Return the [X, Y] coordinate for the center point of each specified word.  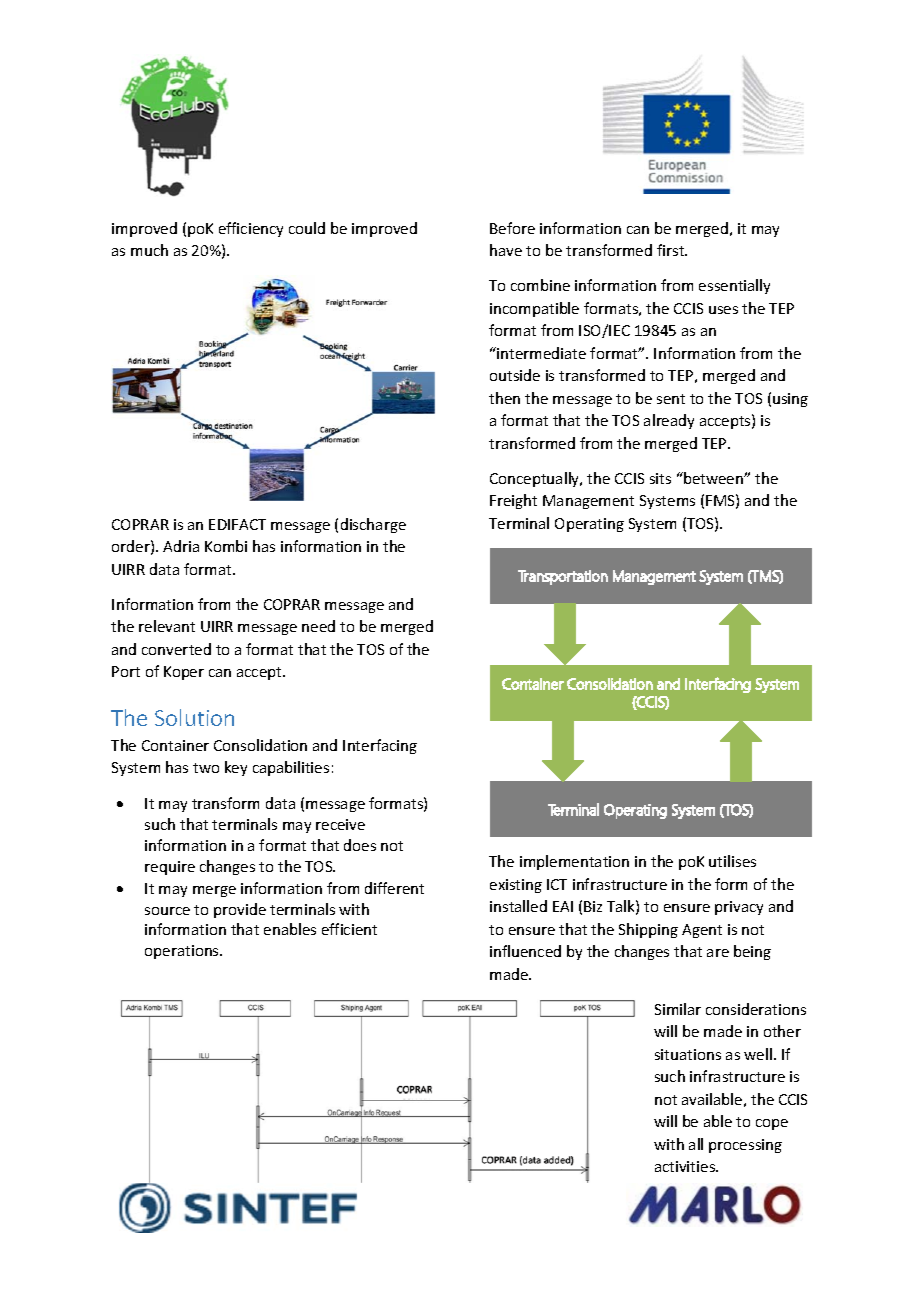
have [506, 250]
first [672, 250]
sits [660, 478]
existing [516, 886]
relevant [167, 626]
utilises [732, 861]
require [170, 868]
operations [183, 952]
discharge [373, 525]
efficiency [251, 229]
